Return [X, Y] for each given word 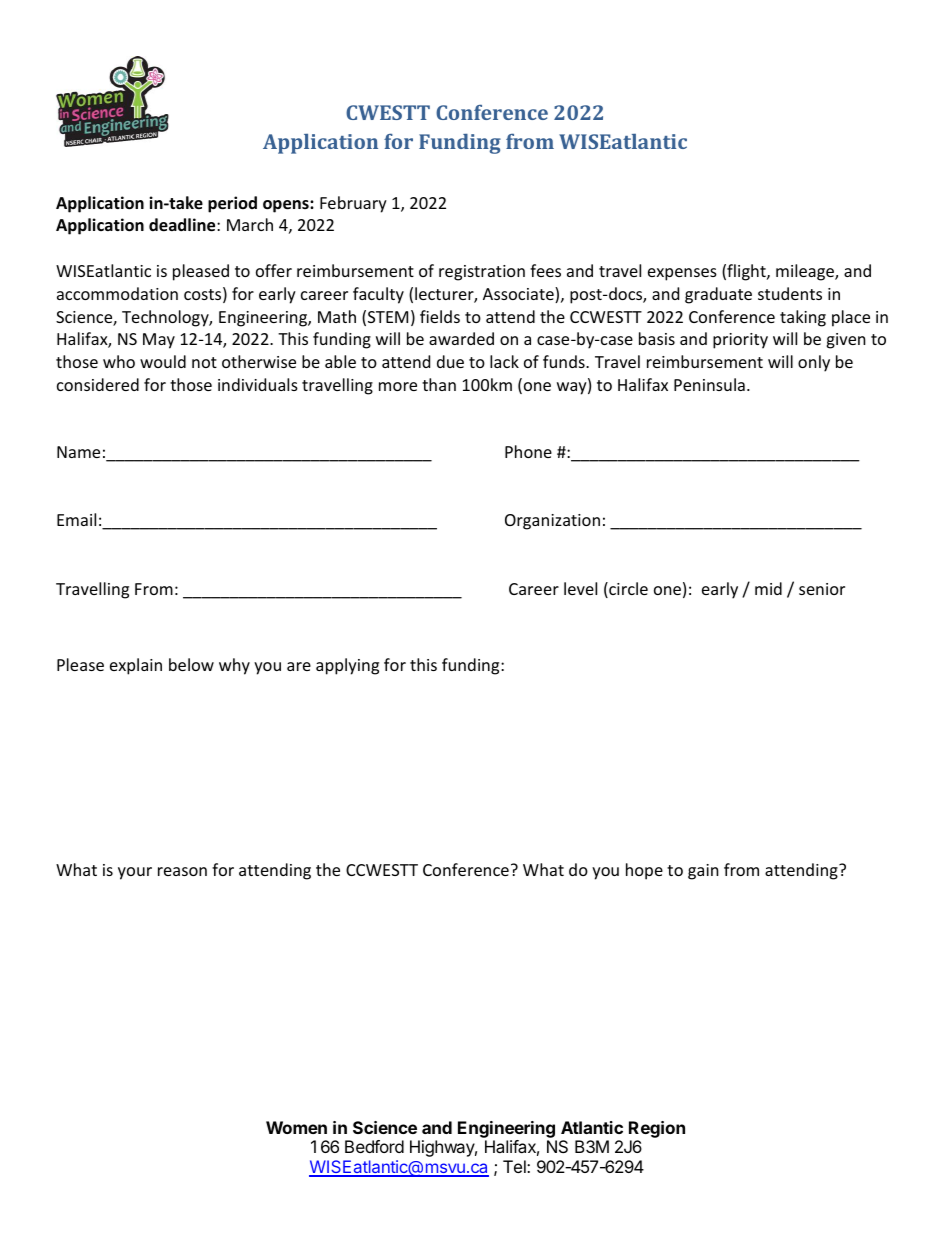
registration [482, 273]
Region [657, 1129]
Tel [515, 1166]
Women [296, 1127]
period [232, 204]
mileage [806, 272]
